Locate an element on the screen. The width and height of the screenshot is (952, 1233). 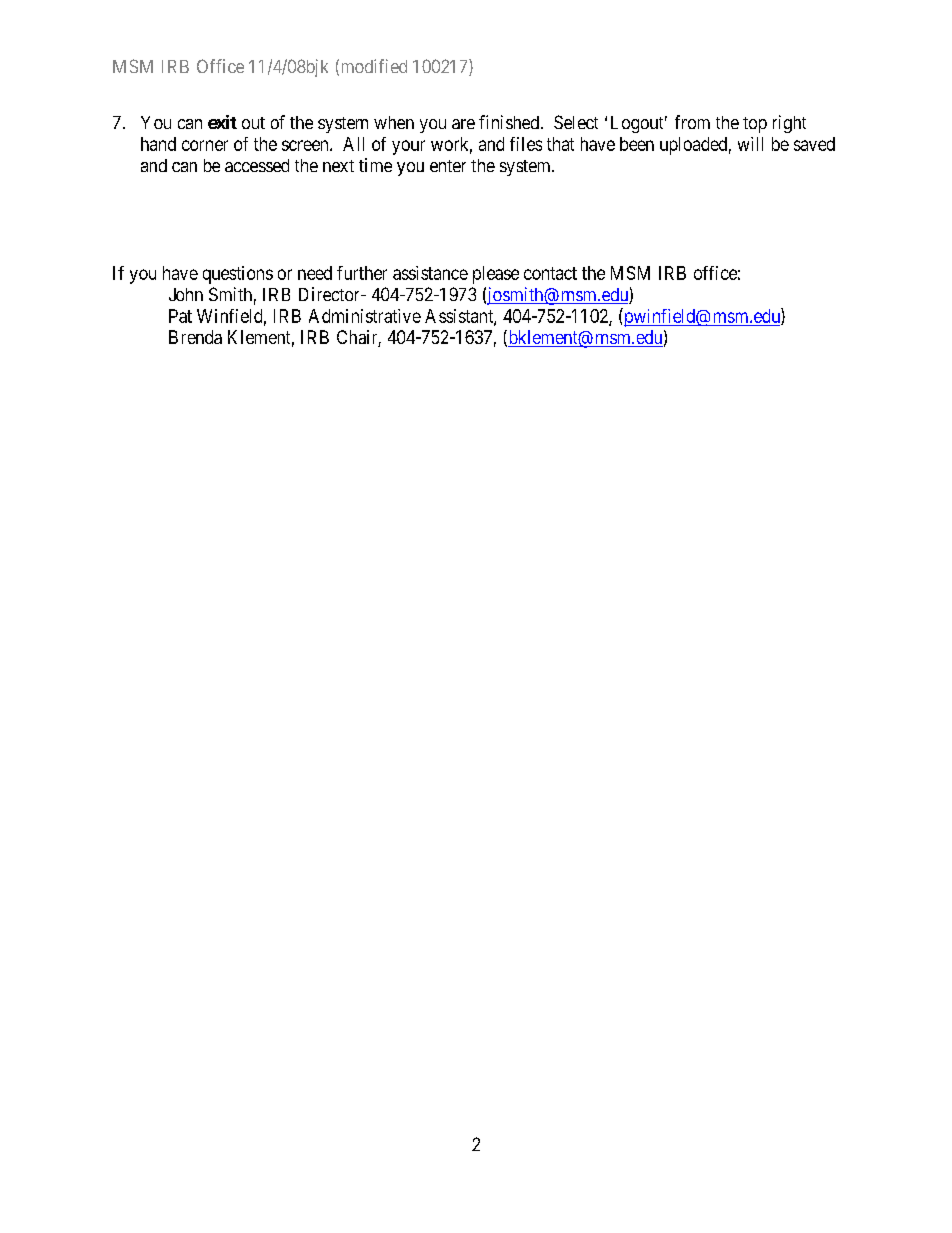
need is located at coordinates (315, 273).
